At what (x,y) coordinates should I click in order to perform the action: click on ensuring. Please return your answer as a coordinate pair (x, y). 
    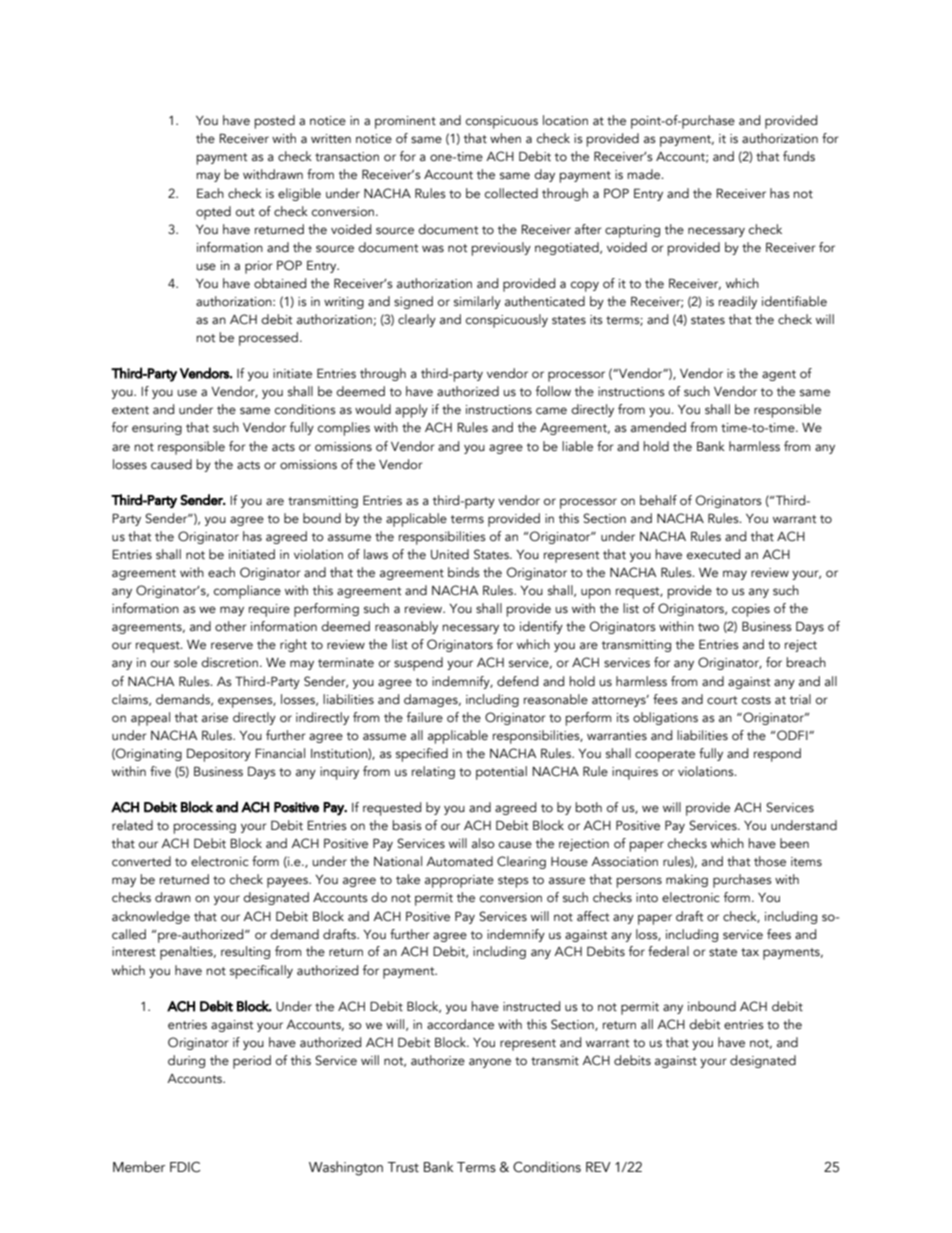
    Looking at the image, I should click on (157, 429).
